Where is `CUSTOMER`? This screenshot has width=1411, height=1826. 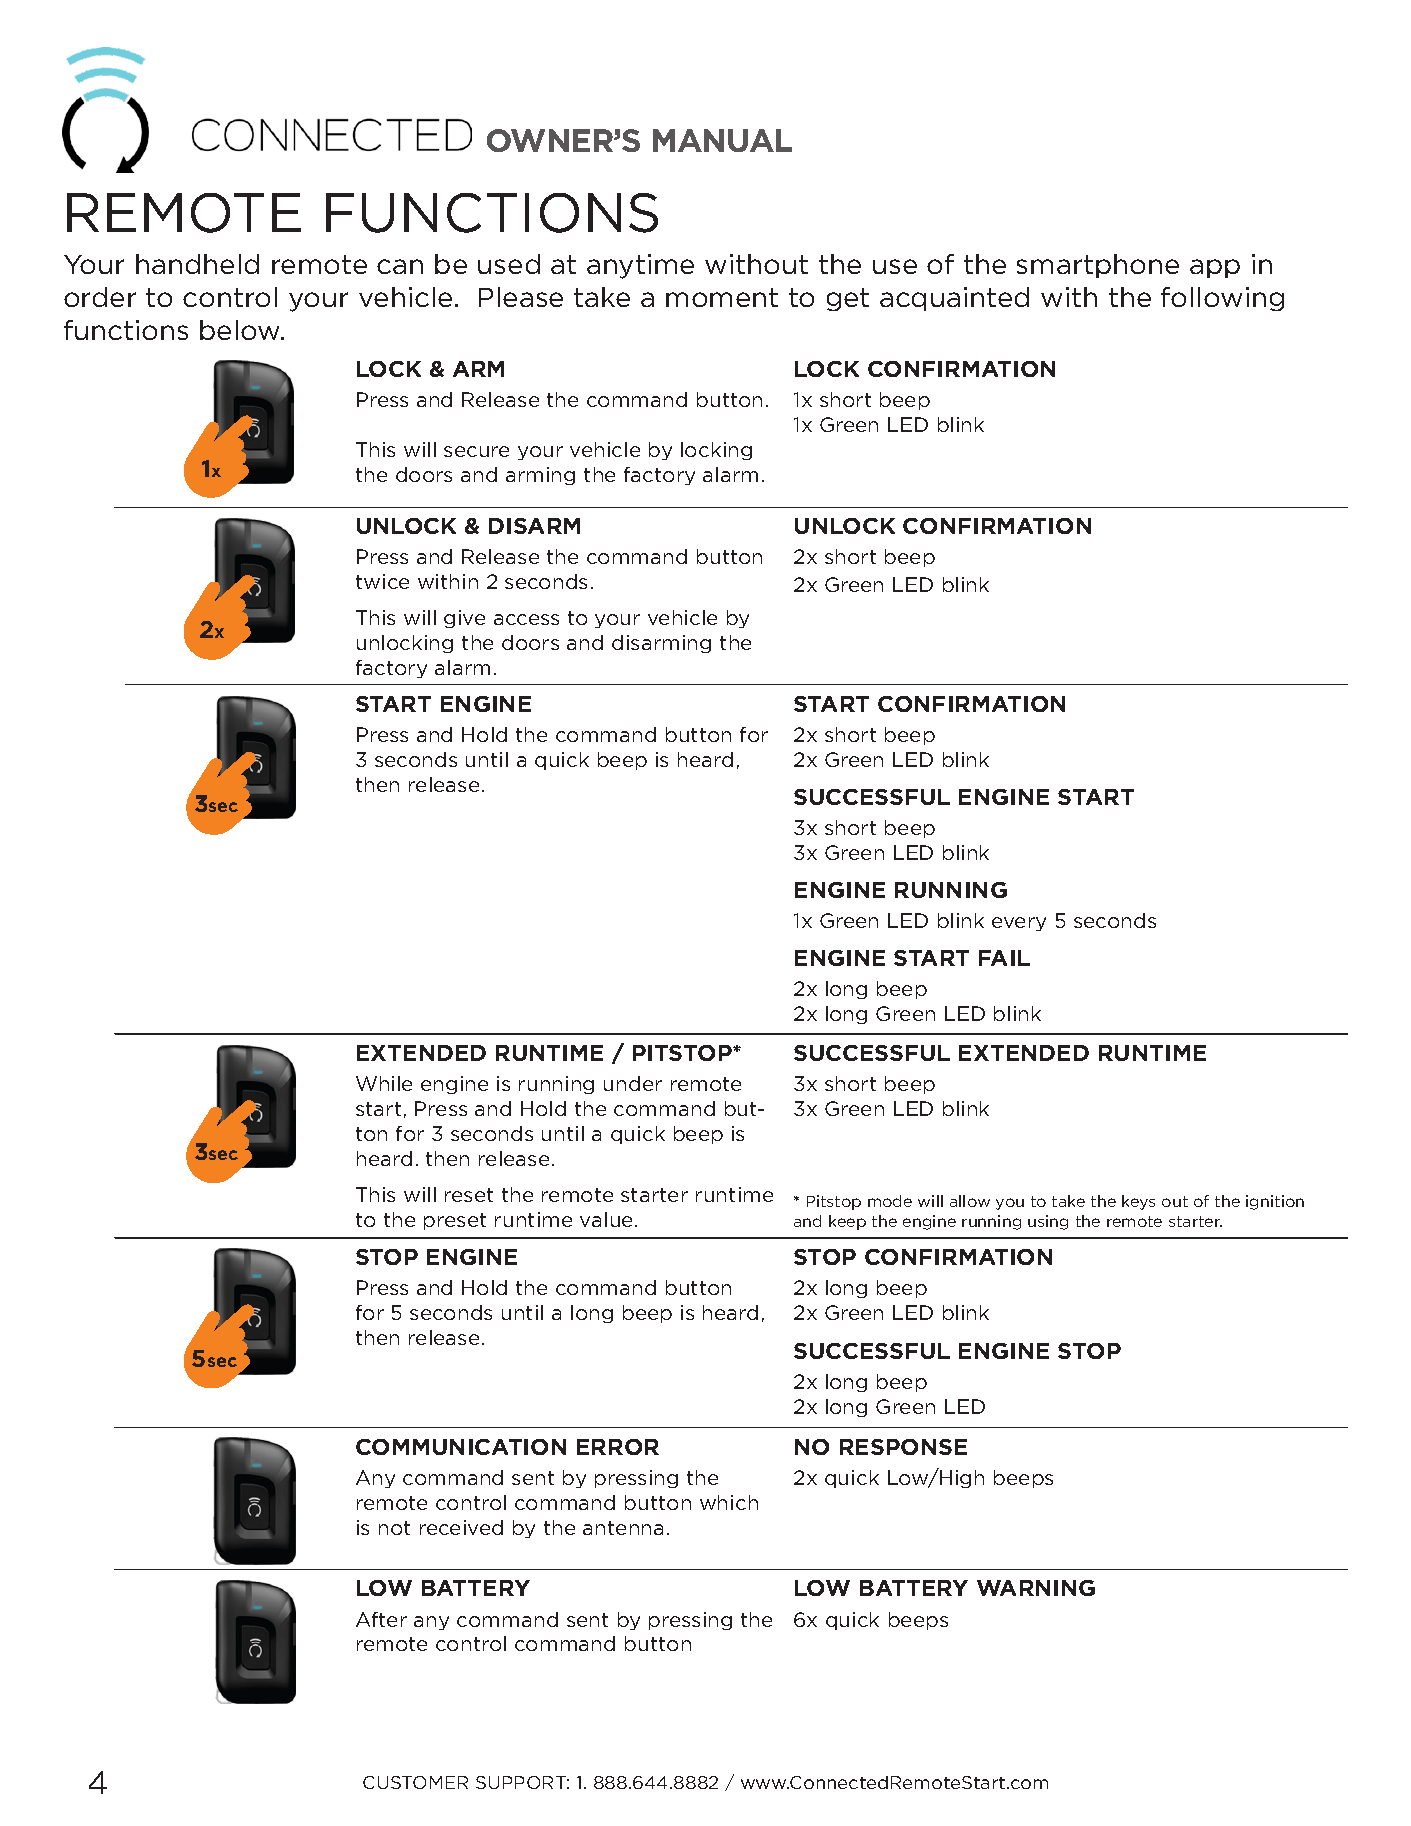 CUSTOMER is located at coordinates (415, 1782).
